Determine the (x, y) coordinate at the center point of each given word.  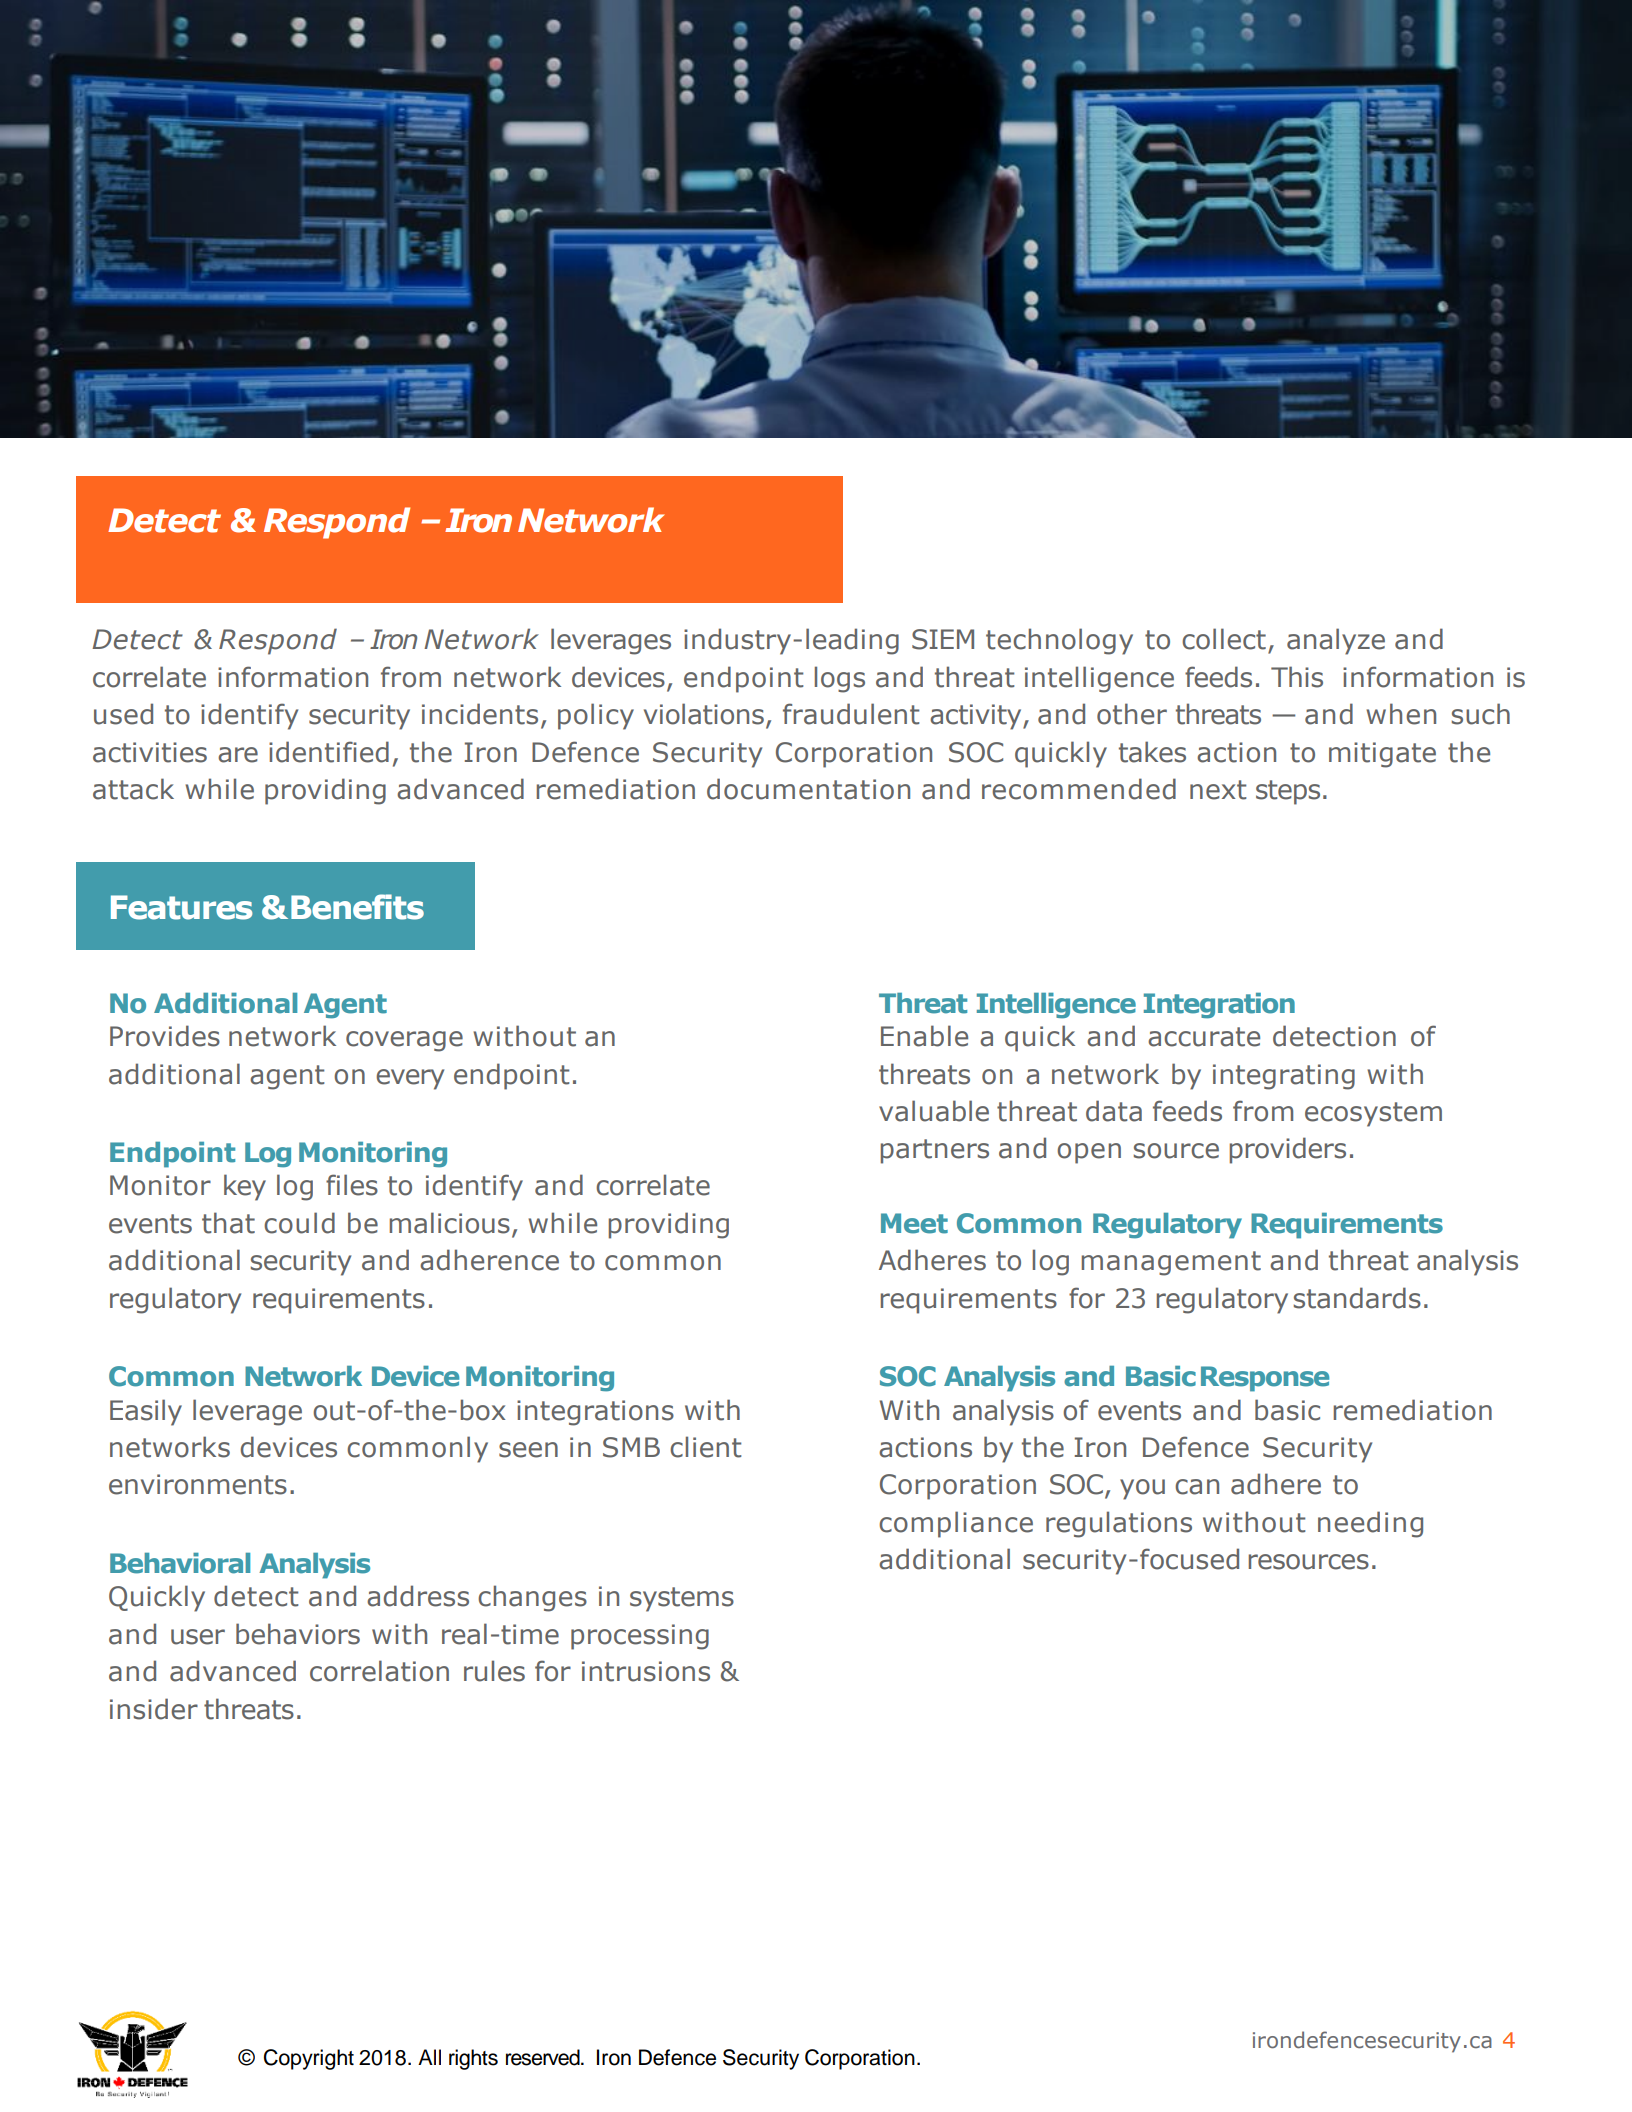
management (1171, 1263)
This (1297, 677)
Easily (146, 1412)
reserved (544, 2057)
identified (329, 752)
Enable (924, 1036)
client (706, 1447)
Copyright (309, 2059)
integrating (1284, 1077)
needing (1370, 1524)
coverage (404, 1041)
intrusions (646, 1671)
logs (840, 679)
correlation (379, 1671)
